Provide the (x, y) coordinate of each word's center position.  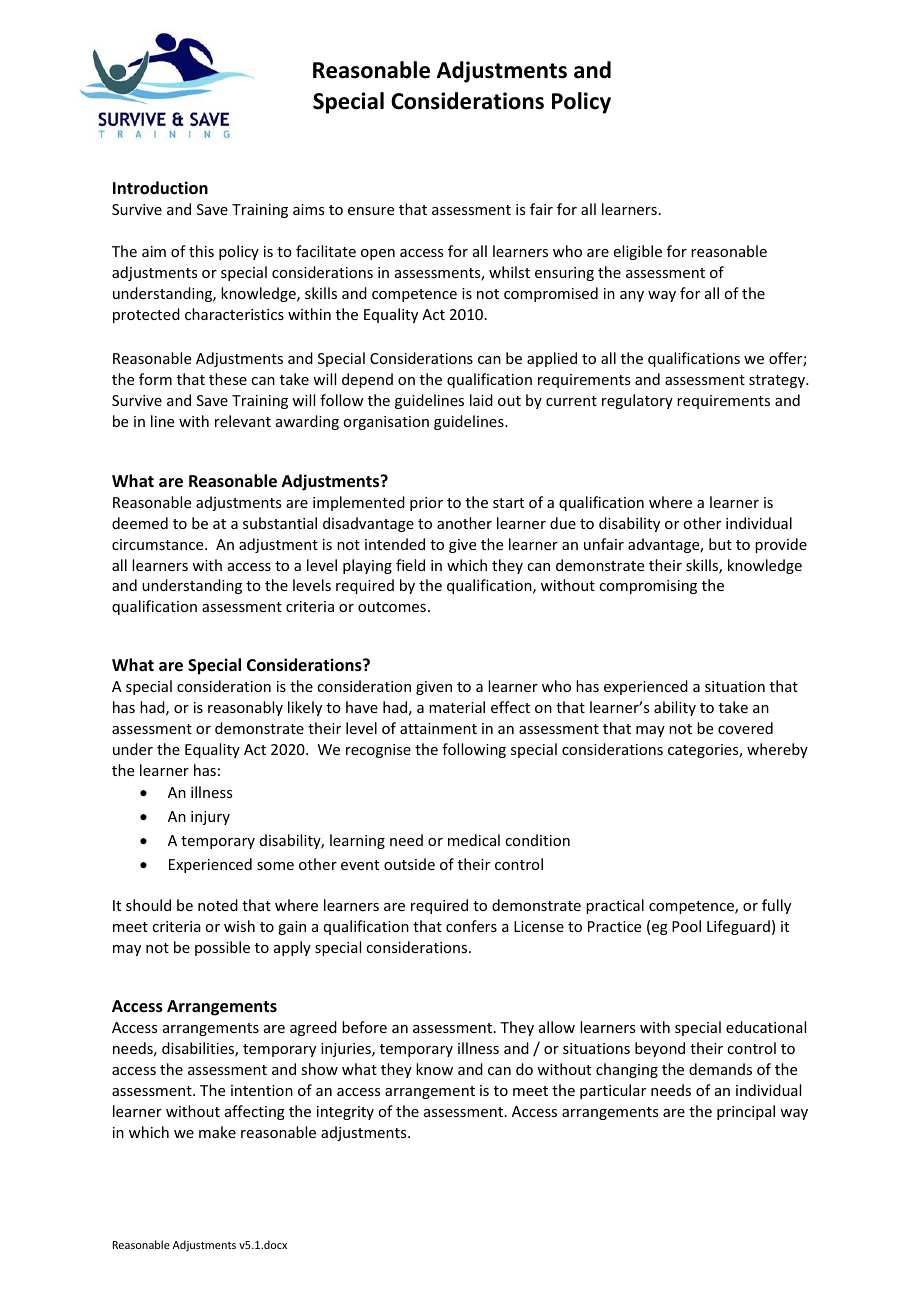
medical (474, 840)
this (201, 251)
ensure (371, 211)
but (720, 544)
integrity (345, 1113)
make (217, 1132)
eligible (638, 252)
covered (745, 728)
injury (210, 818)
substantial (280, 523)
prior (426, 504)
